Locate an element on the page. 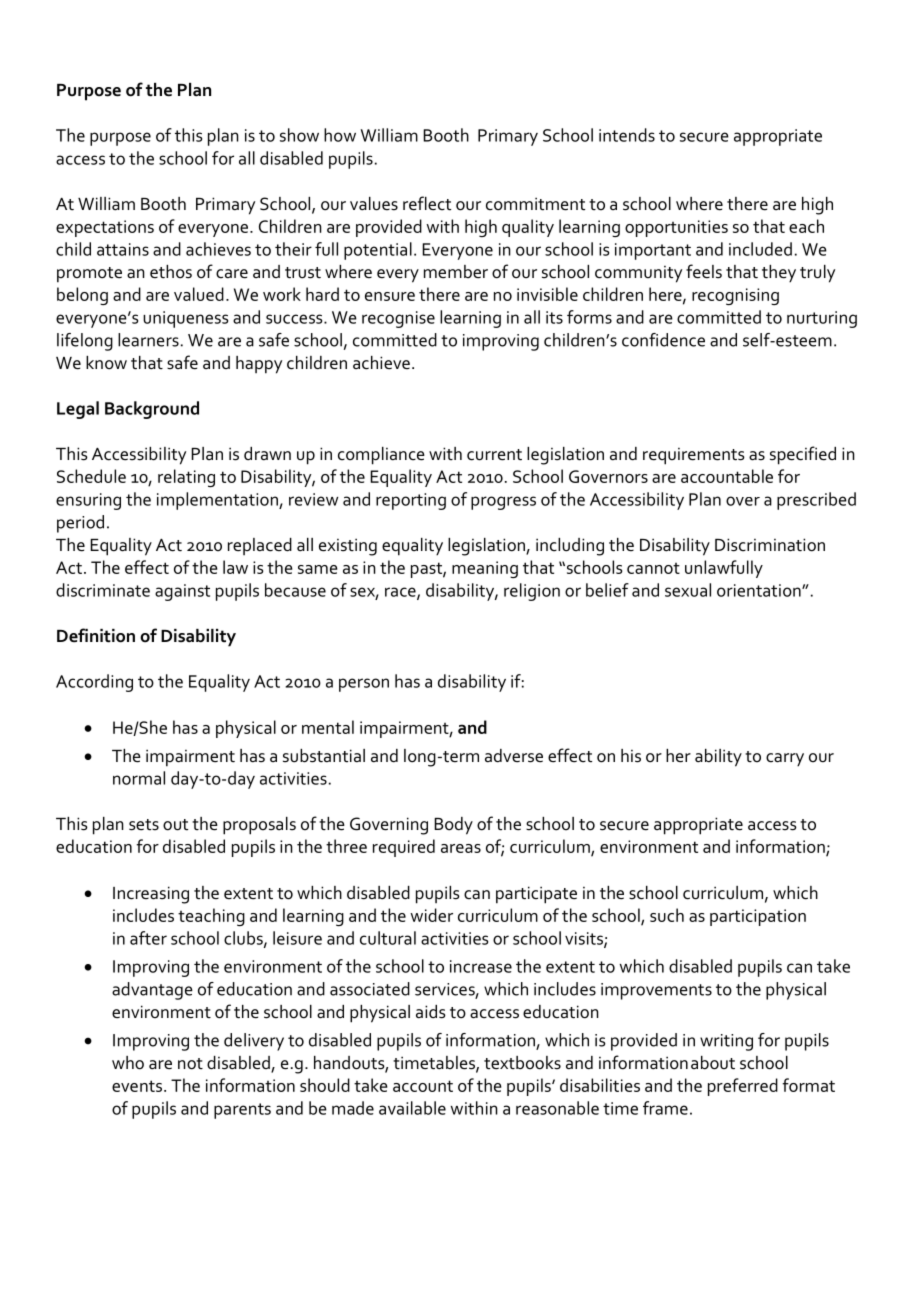  available is located at coordinates (412, 1108).
